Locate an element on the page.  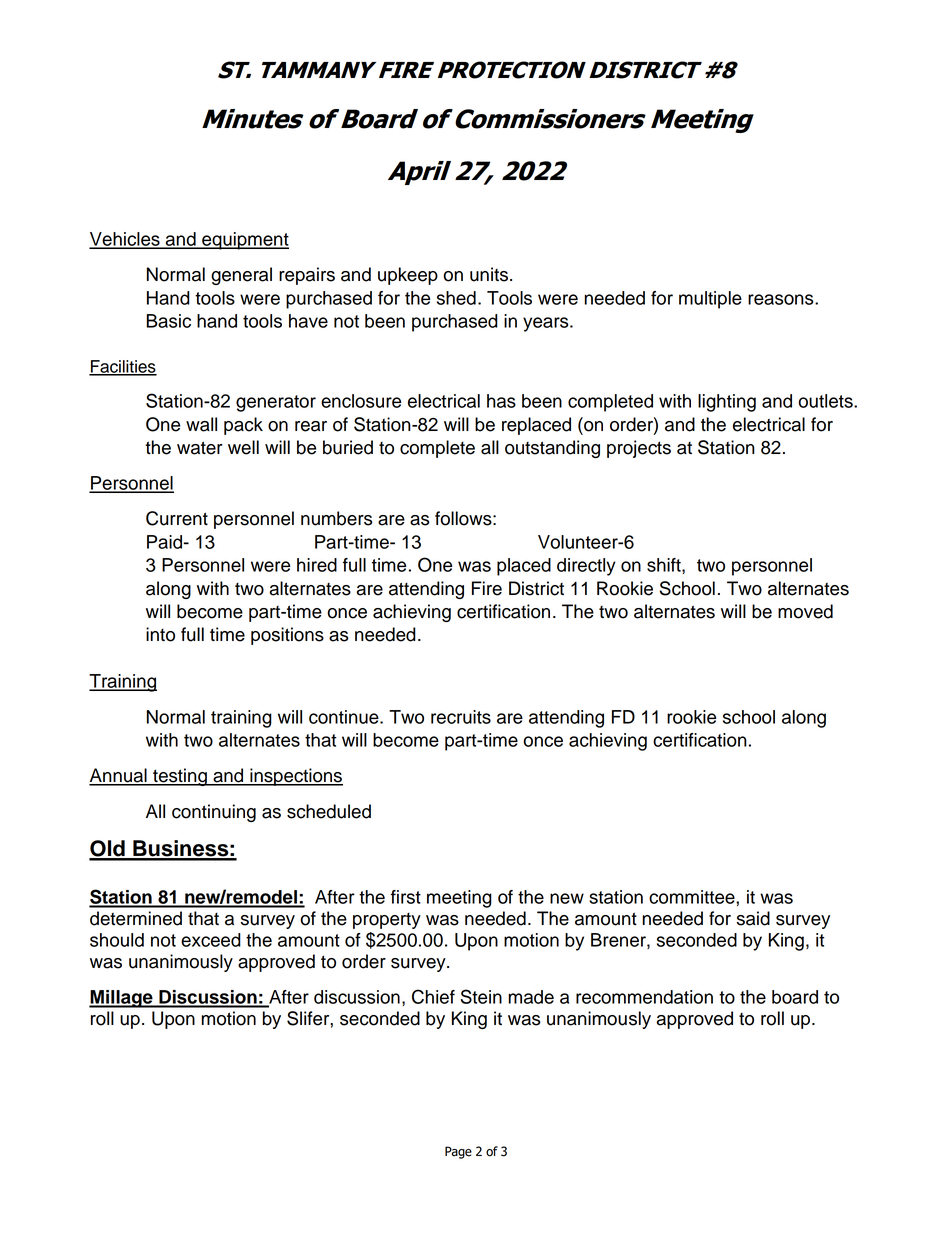
first is located at coordinates (406, 897).
